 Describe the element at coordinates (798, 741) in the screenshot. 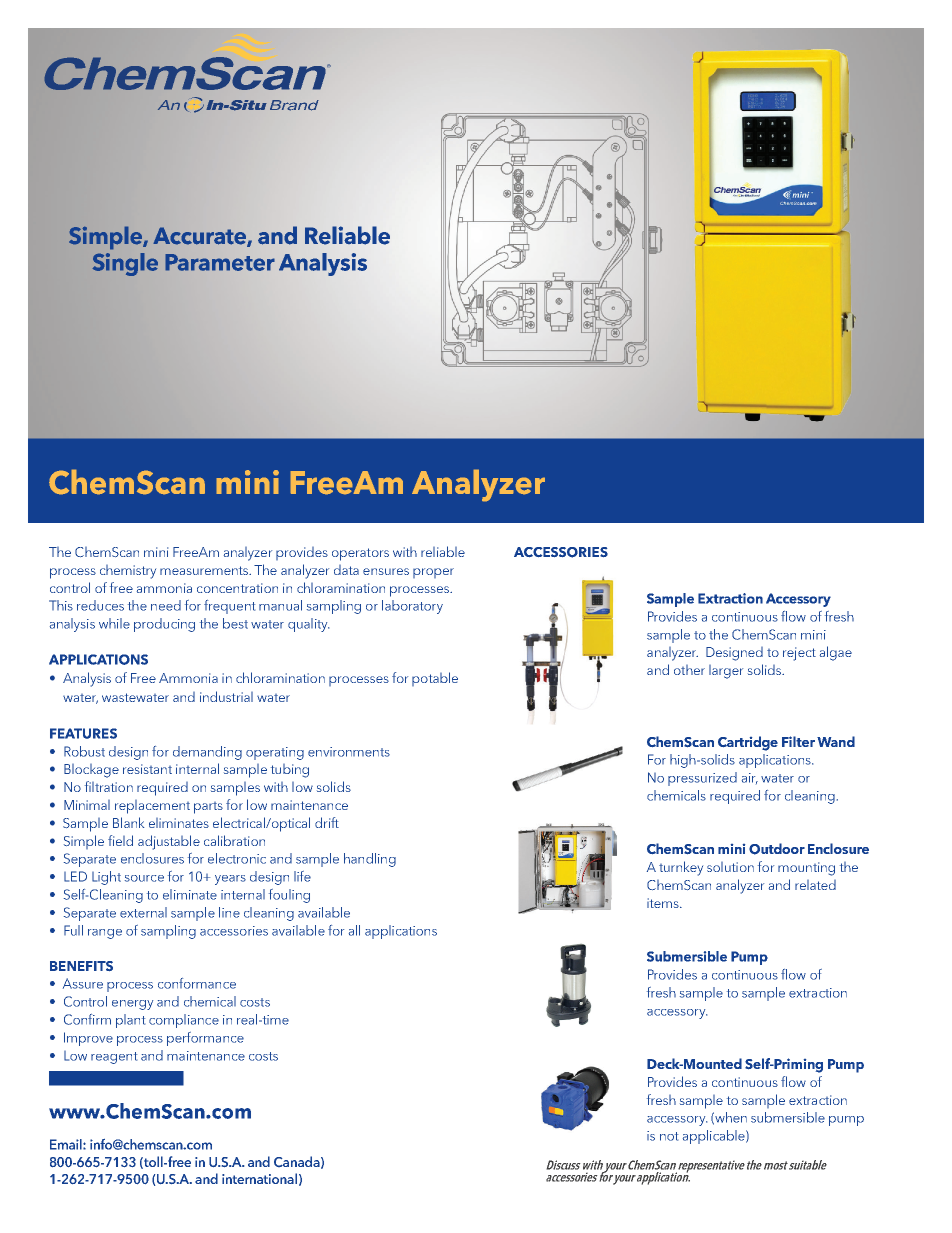

I see `Filter` at that location.
